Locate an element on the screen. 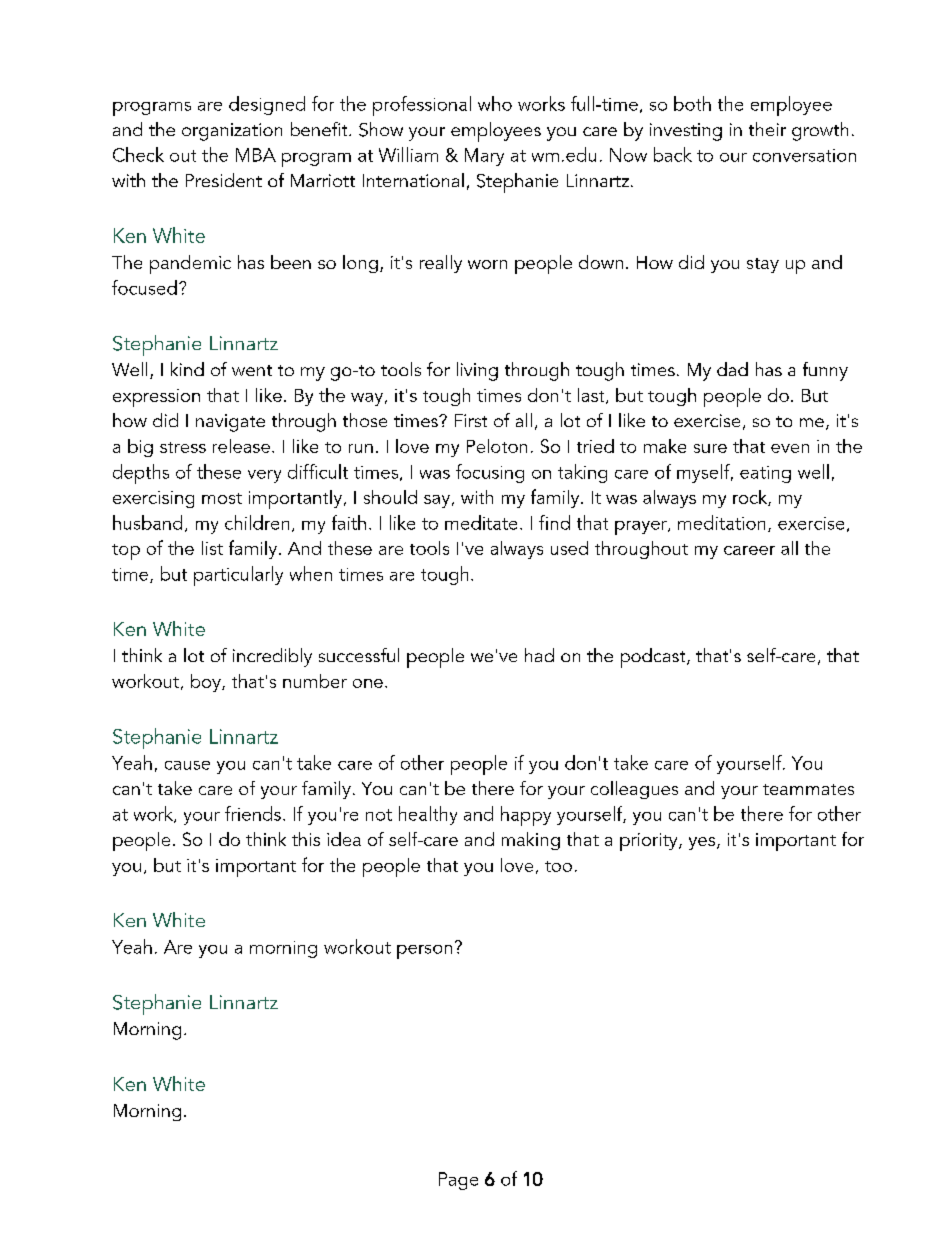 The image size is (952, 1233). organization is located at coordinates (232, 132).
